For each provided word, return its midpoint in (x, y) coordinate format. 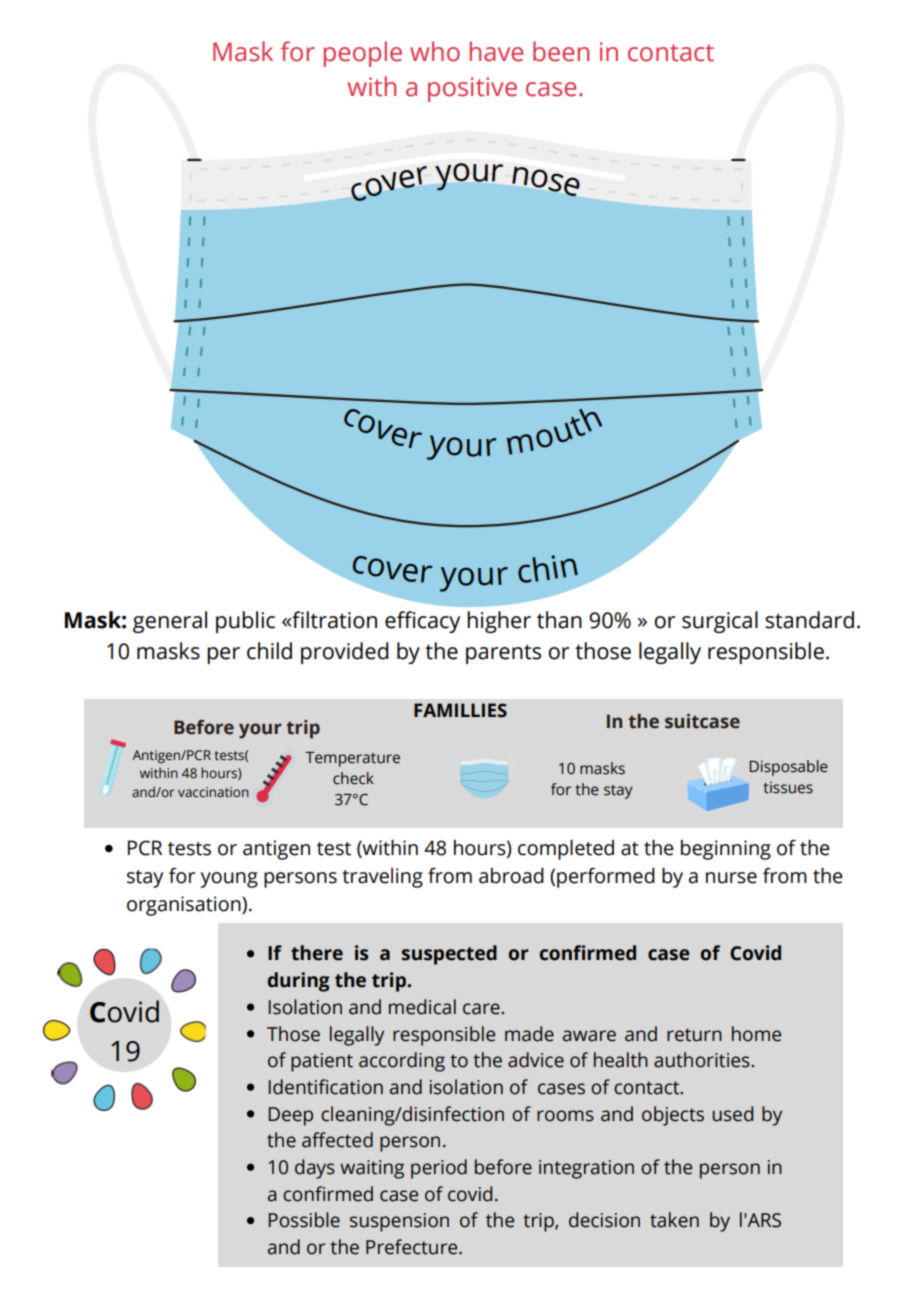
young (229, 880)
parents (503, 654)
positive (472, 89)
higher (499, 622)
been (561, 51)
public (245, 622)
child (269, 651)
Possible (304, 1220)
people (363, 54)
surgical (720, 622)
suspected (449, 955)
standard (809, 620)
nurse (731, 878)
